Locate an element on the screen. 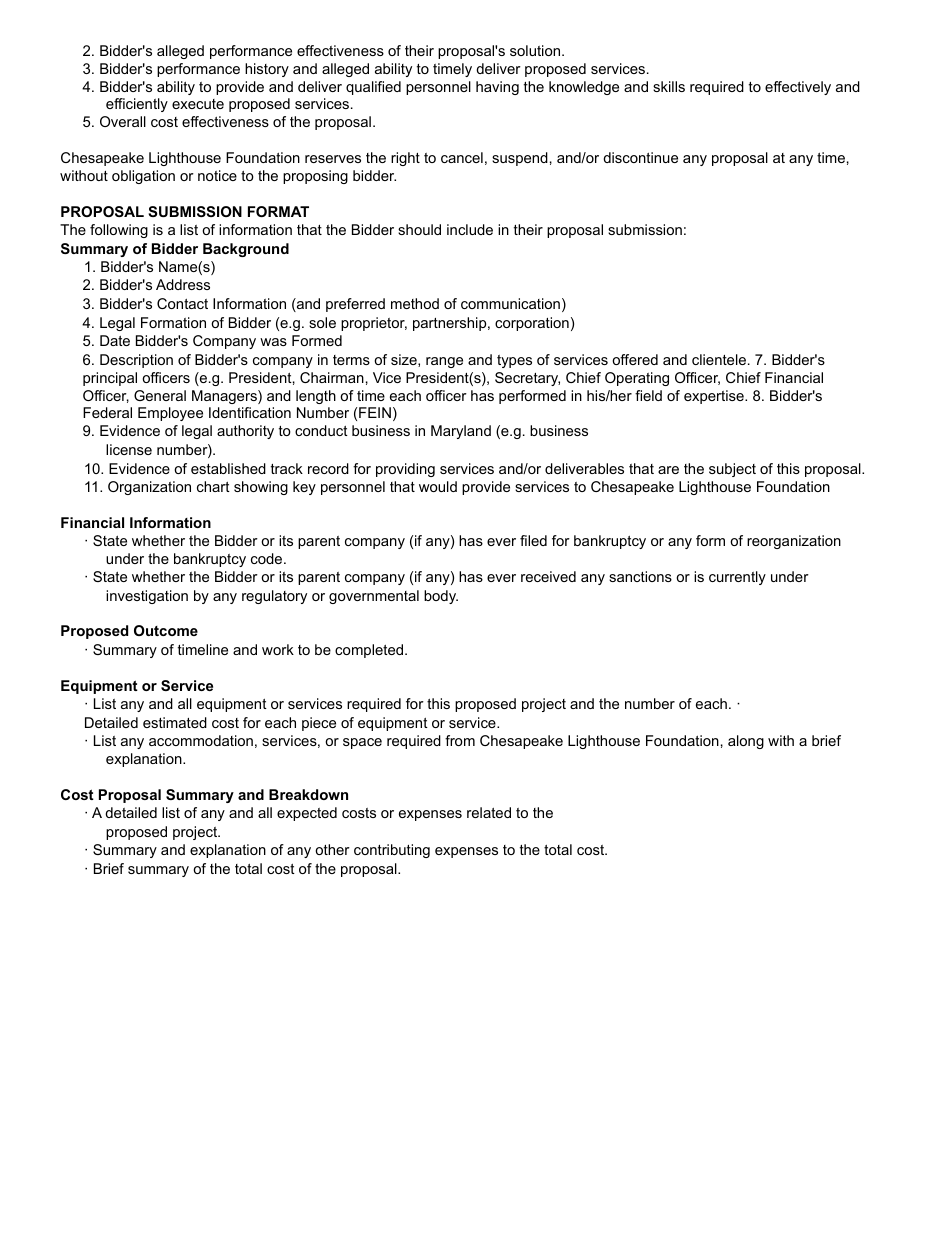 The width and height of the screenshot is (952, 1233). subject is located at coordinates (732, 470).
